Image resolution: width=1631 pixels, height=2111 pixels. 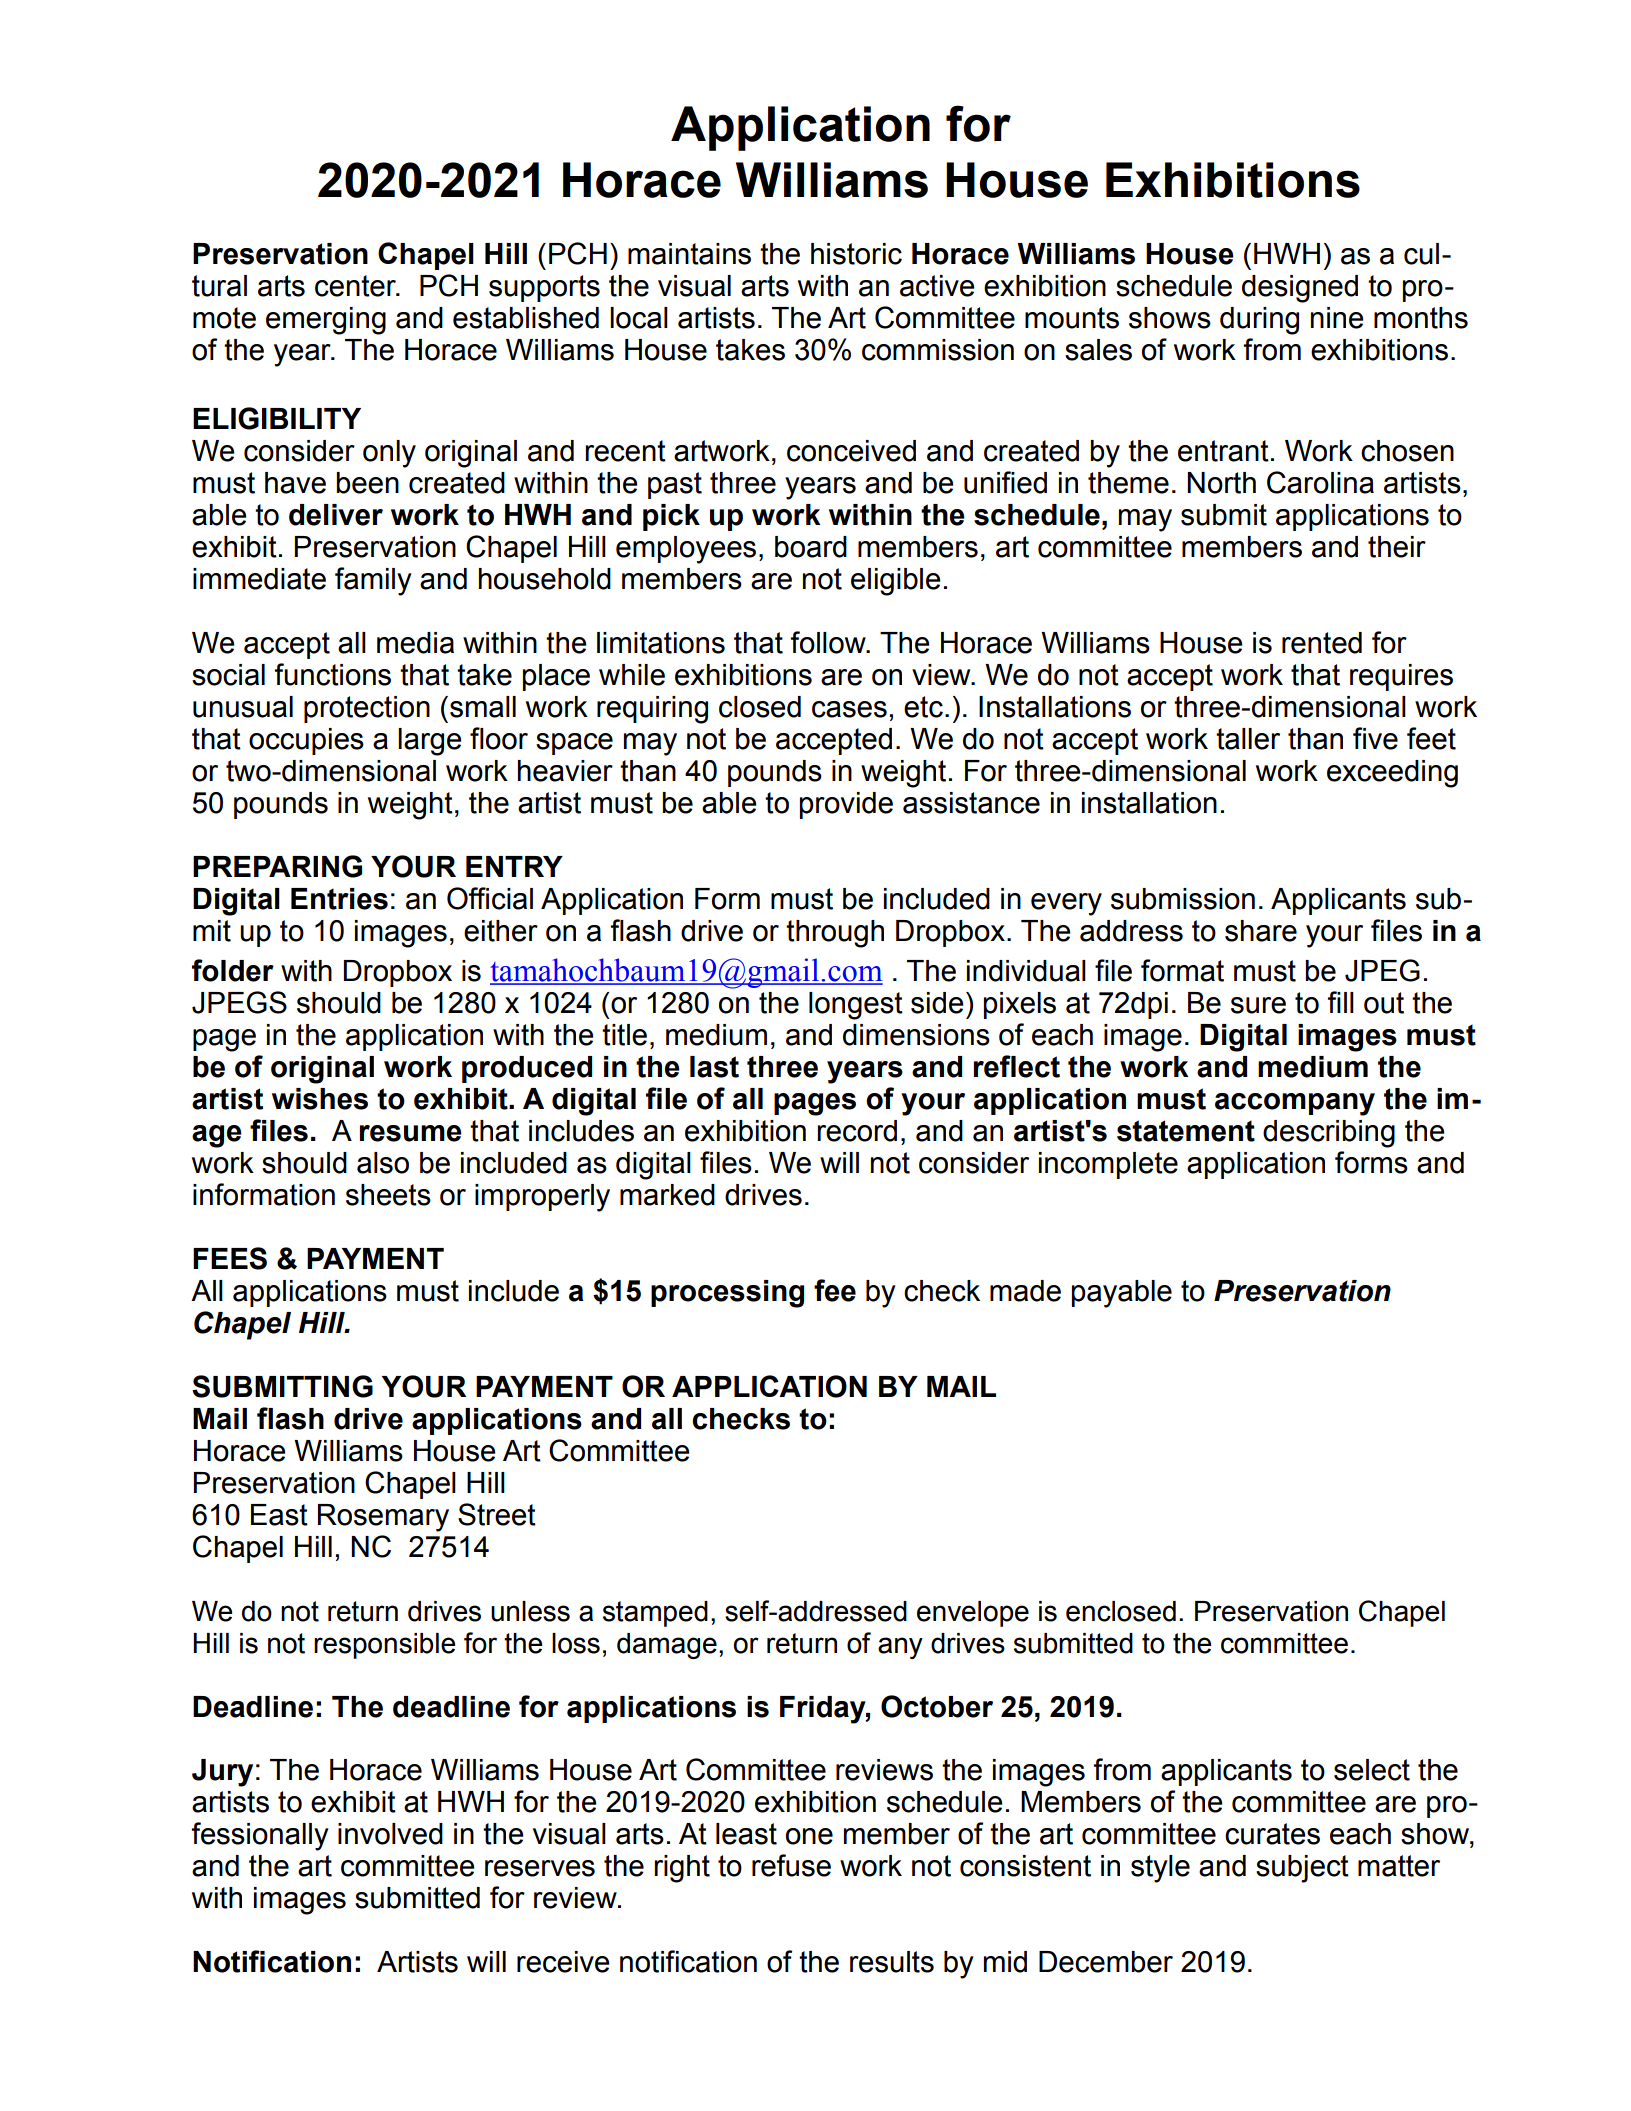 What do you see at coordinates (1300, 289) in the image?
I see `designed` at bounding box center [1300, 289].
